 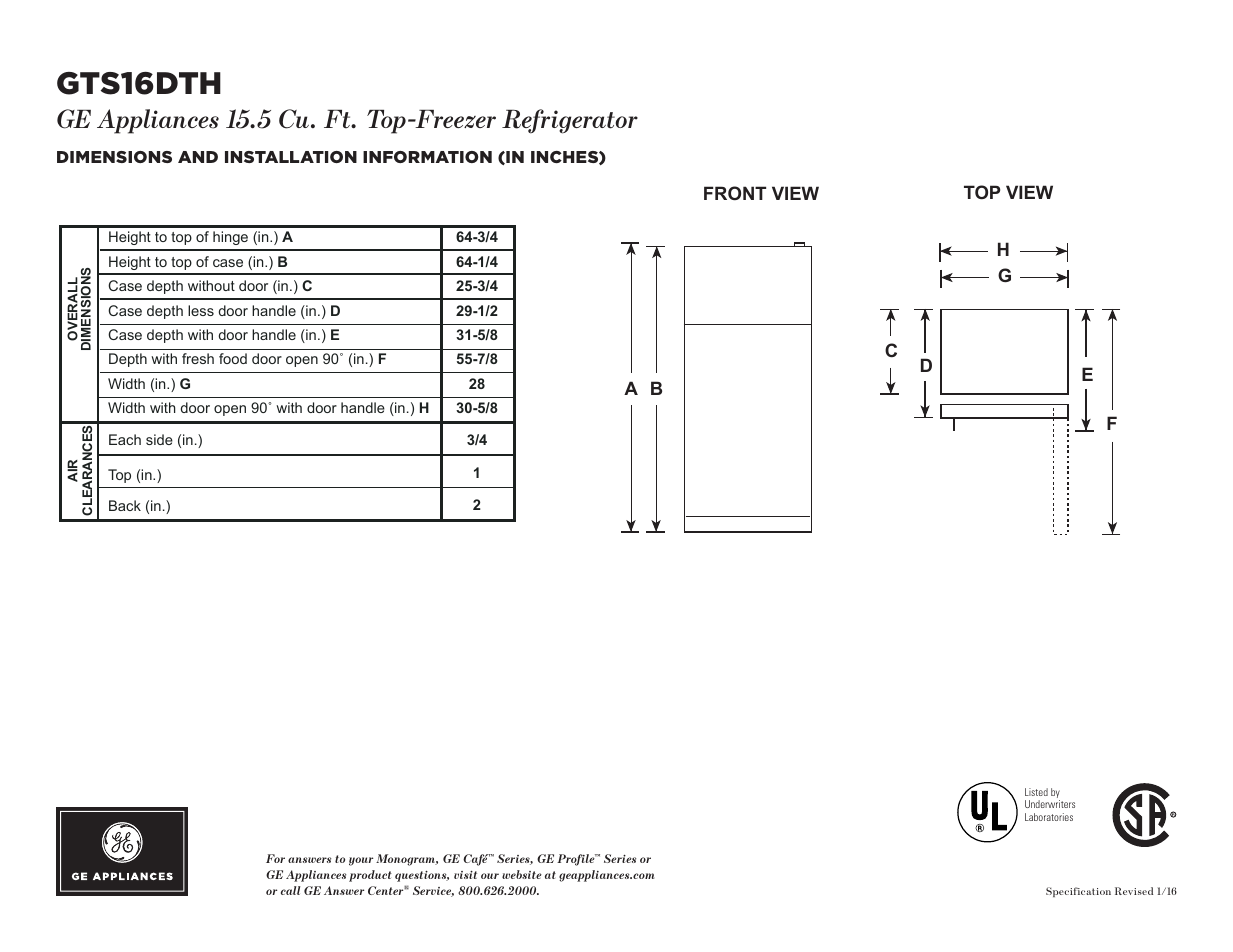 What do you see at coordinates (570, 121) in the image?
I see `Refrigerator` at bounding box center [570, 121].
